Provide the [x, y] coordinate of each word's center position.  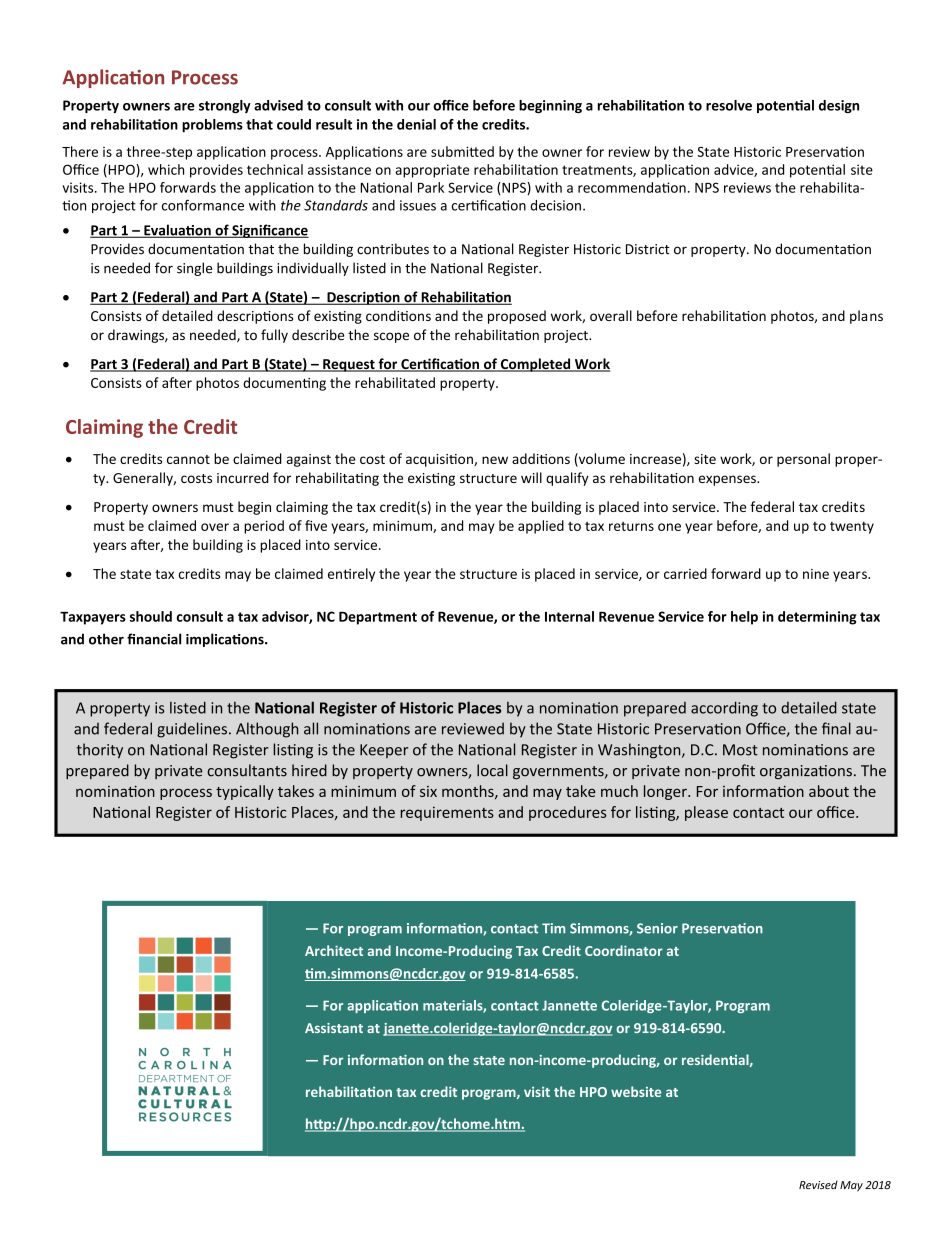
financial [154, 639]
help [744, 618]
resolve [729, 105]
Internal [569, 616]
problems [212, 126]
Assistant [334, 1028]
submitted [462, 151]
